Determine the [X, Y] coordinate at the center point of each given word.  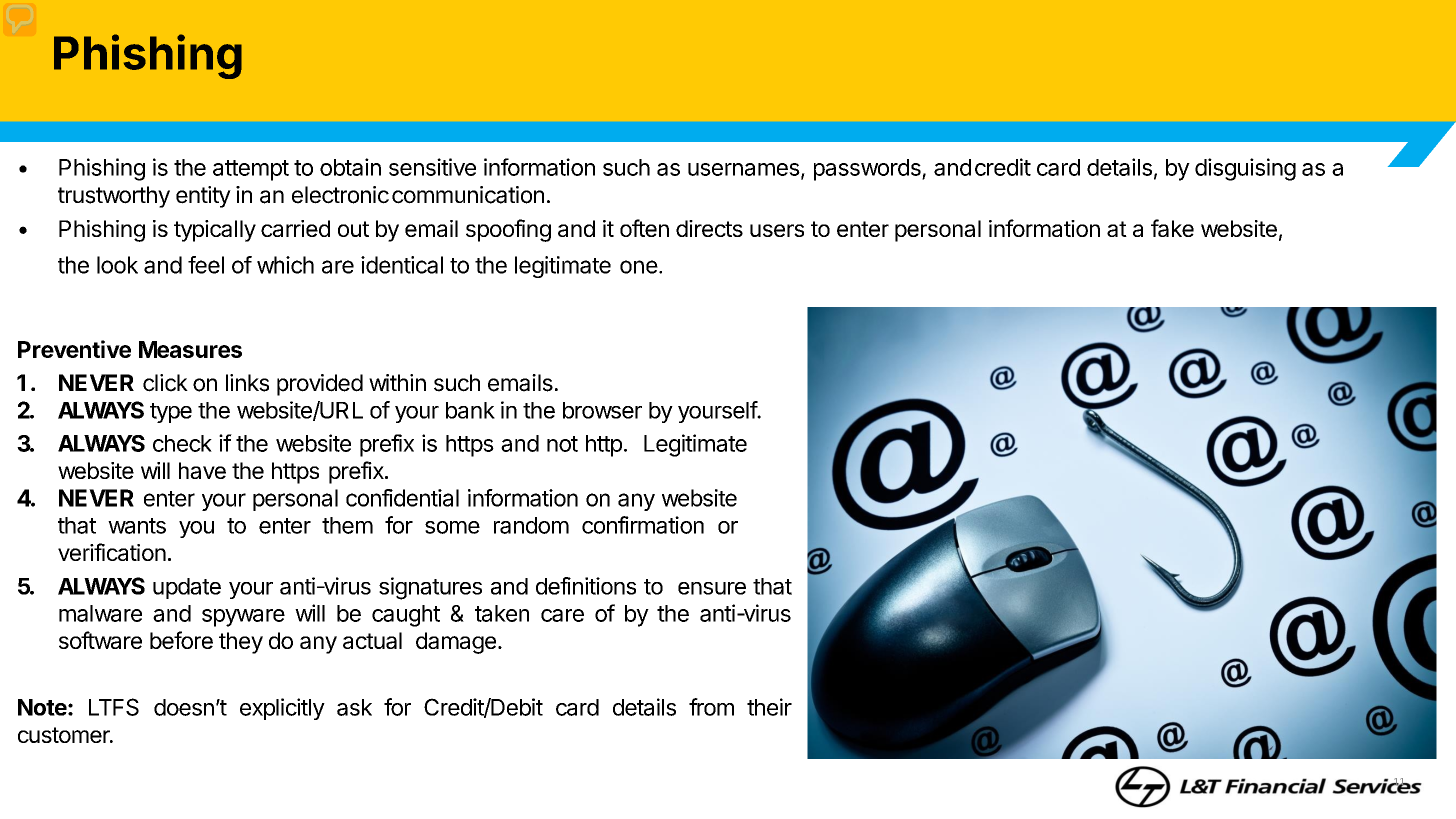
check [182, 443]
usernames [744, 169]
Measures [190, 349]
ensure [712, 588]
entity [203, 197]
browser [602, 410]
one [639, 267]
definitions [586, 586]
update [187, 588]
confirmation [643, 525]
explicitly [282, 709]
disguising [1245, 169]
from [711, 707]
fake [1172, 228]
